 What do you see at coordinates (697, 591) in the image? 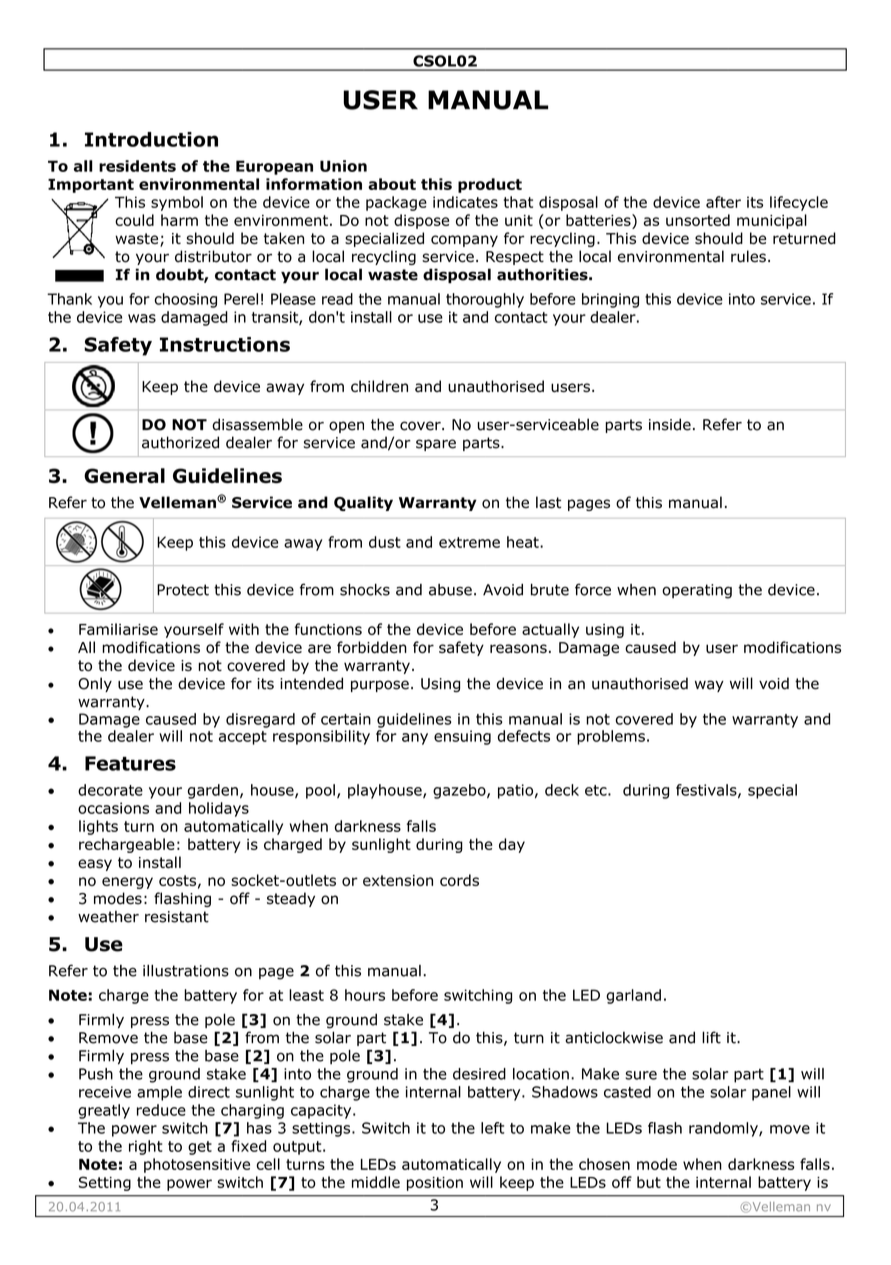
I see `operating` at bounding box center [697, 591].
